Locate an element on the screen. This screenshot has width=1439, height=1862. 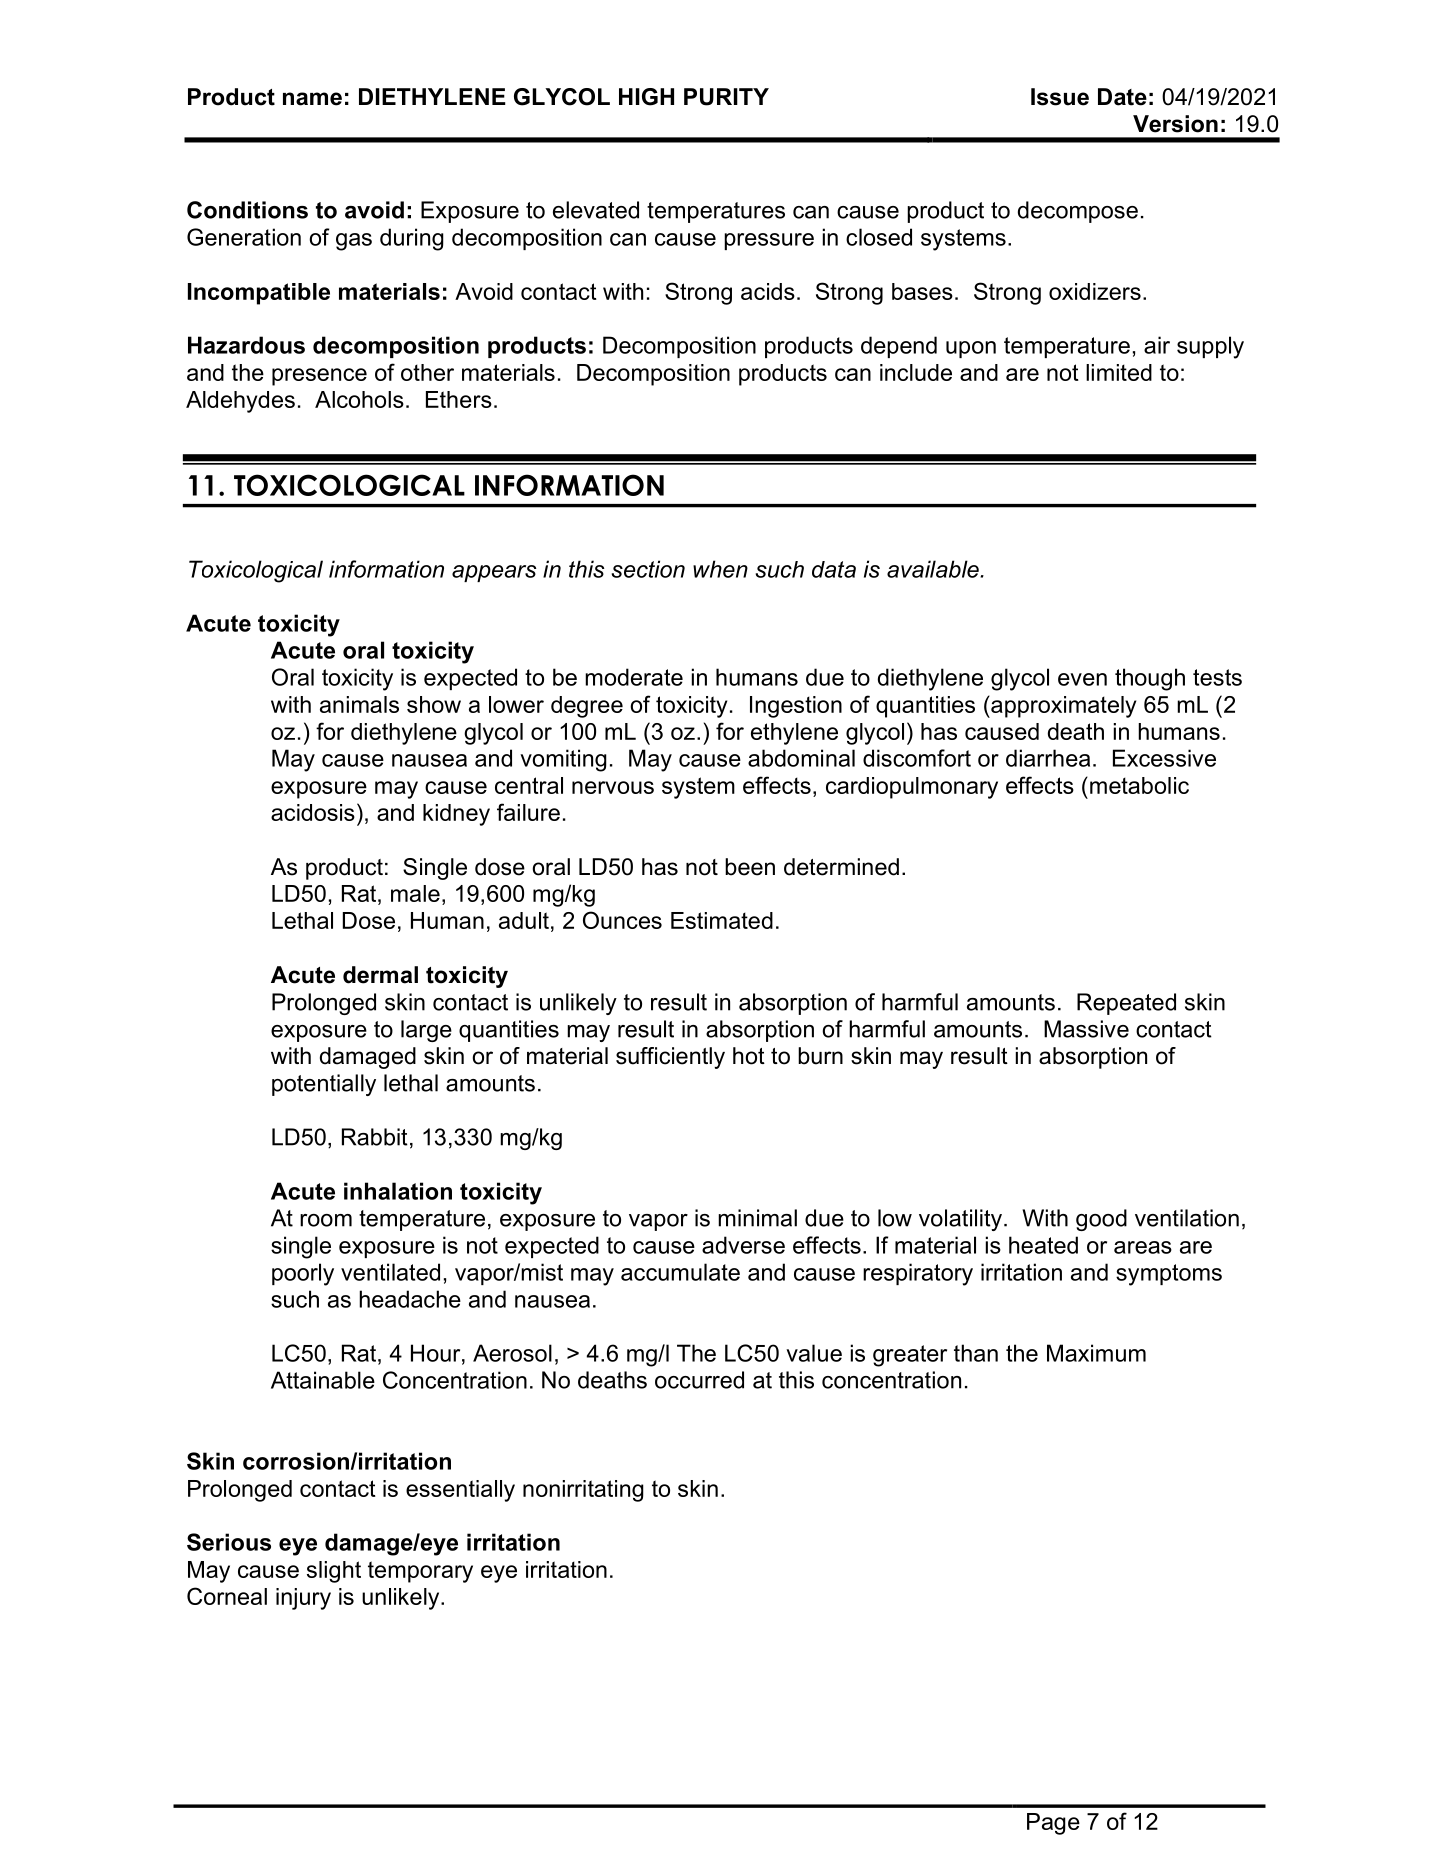
Page is located at coordinates (1053, 1824).
